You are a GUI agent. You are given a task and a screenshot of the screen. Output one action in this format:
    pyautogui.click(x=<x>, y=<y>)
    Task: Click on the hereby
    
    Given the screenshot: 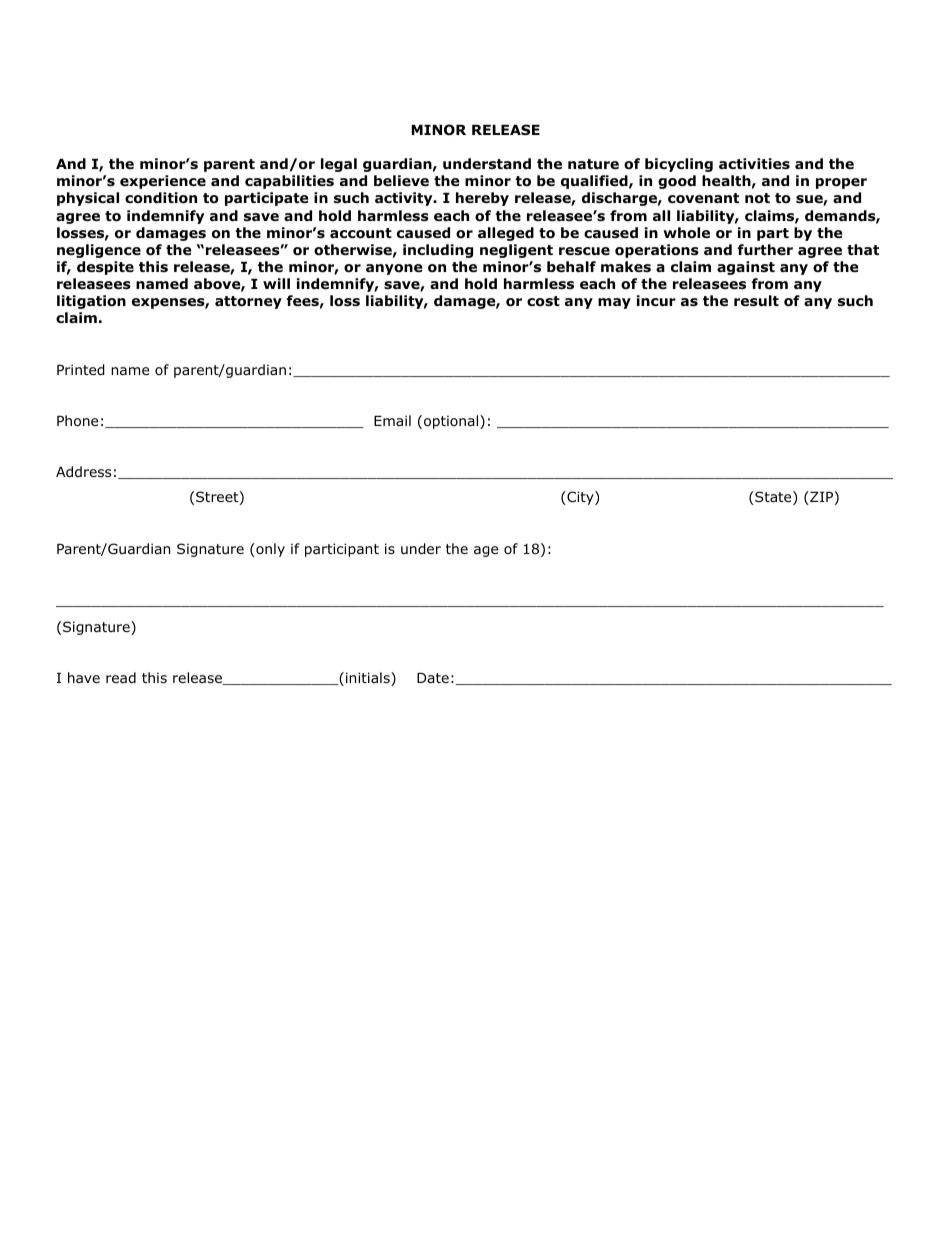 What is the action you would take?
    pyautogui.click(x=482, y=199)
